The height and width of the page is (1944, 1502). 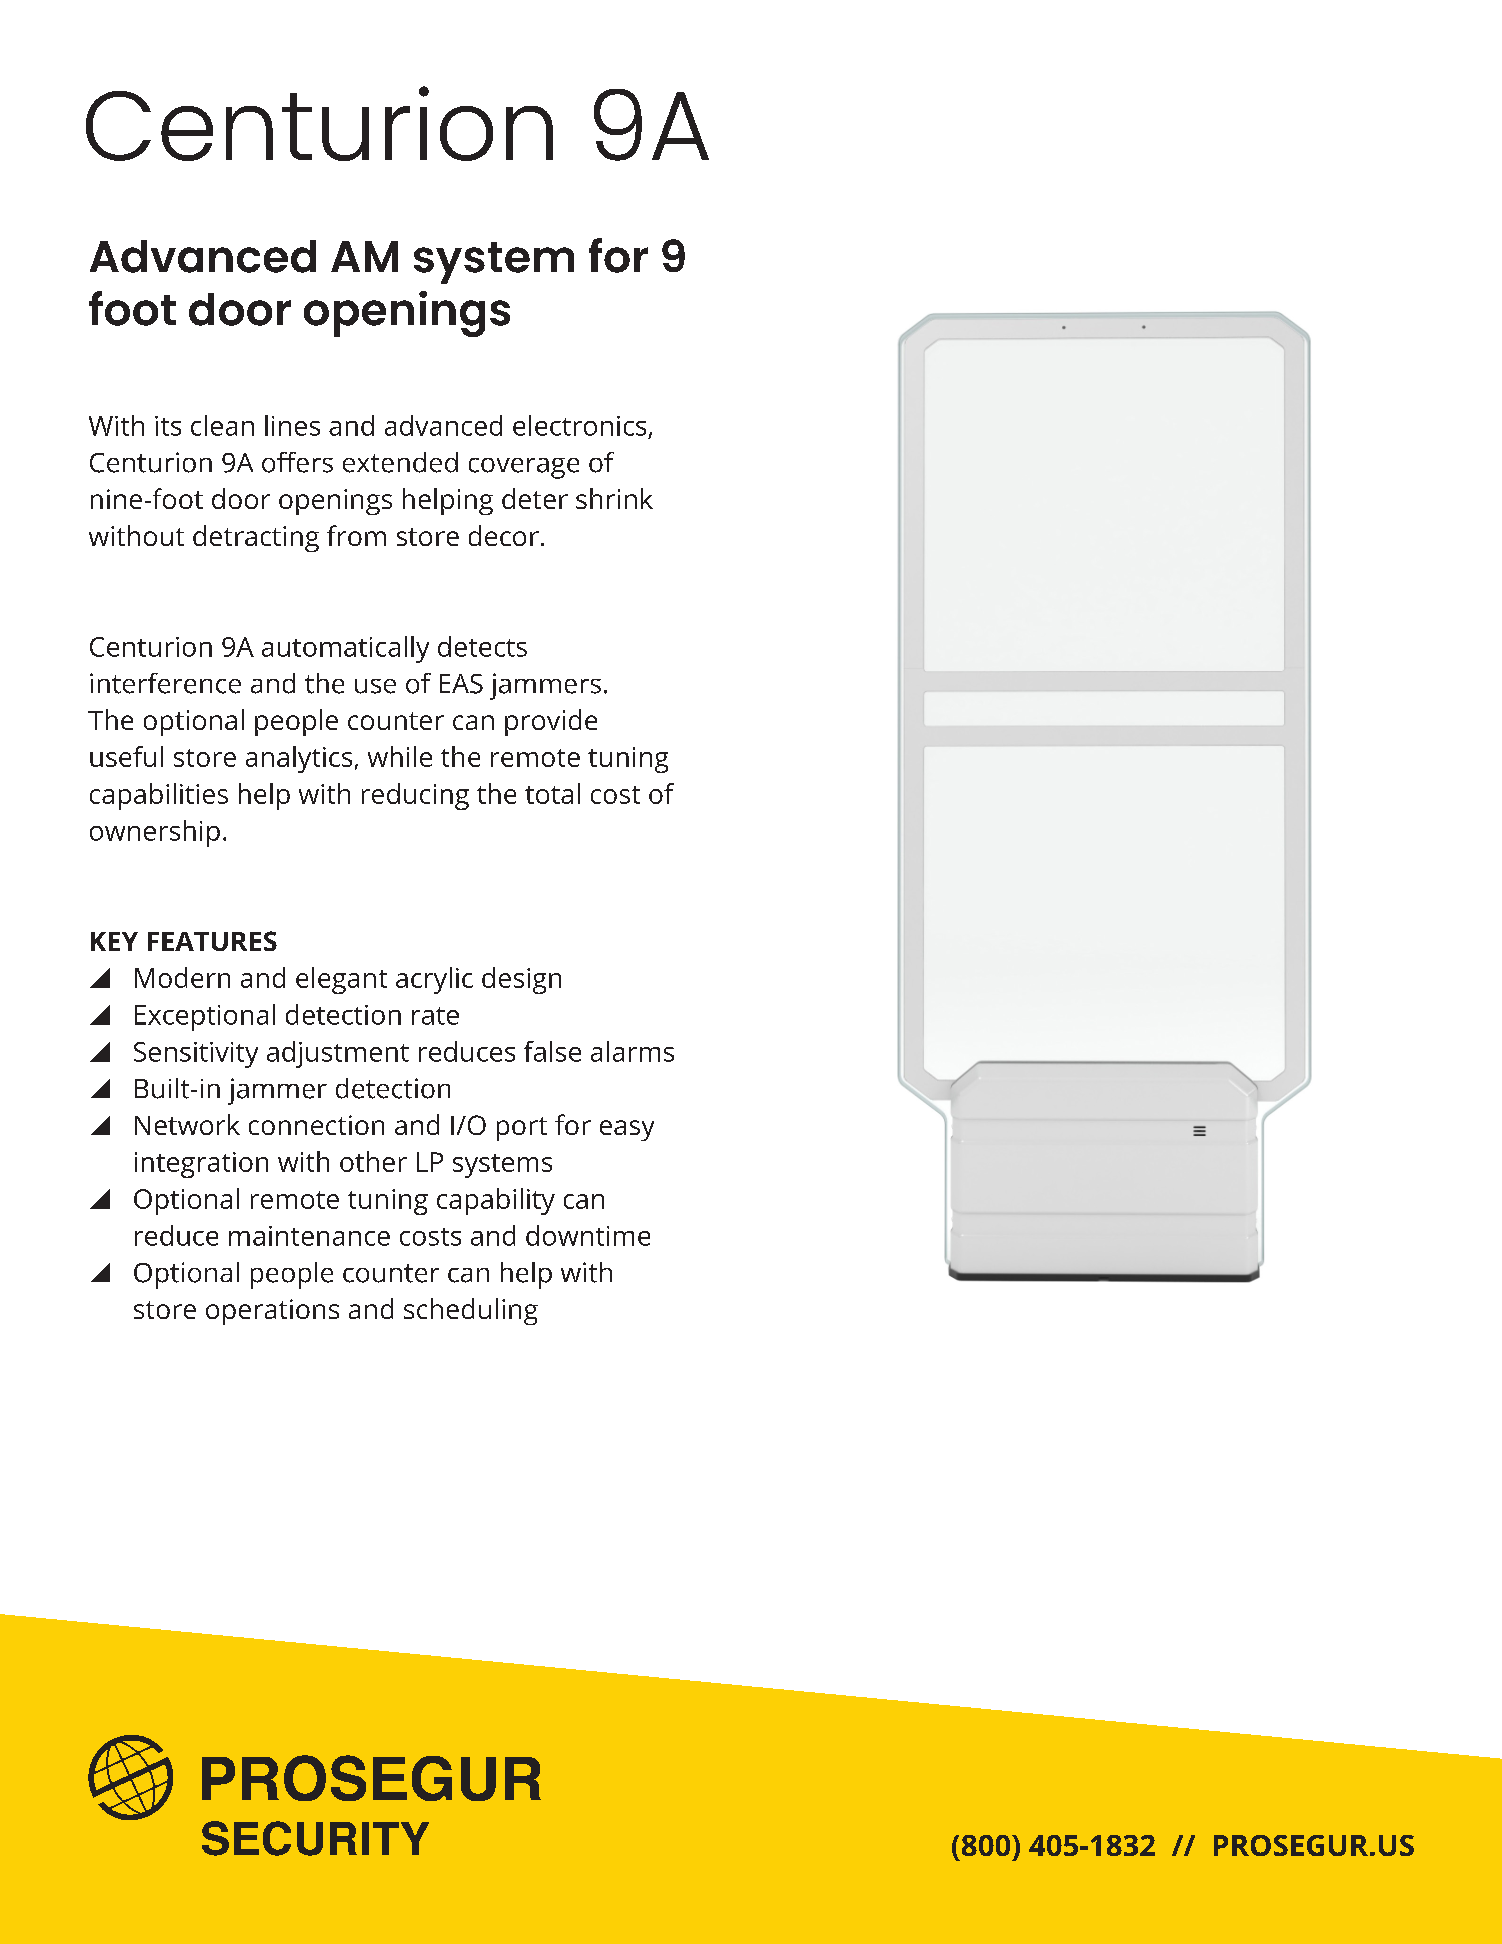 What do you see at coordinates (345, 649) in the page?
I see `automatically` at bounding box center [345, 649].
